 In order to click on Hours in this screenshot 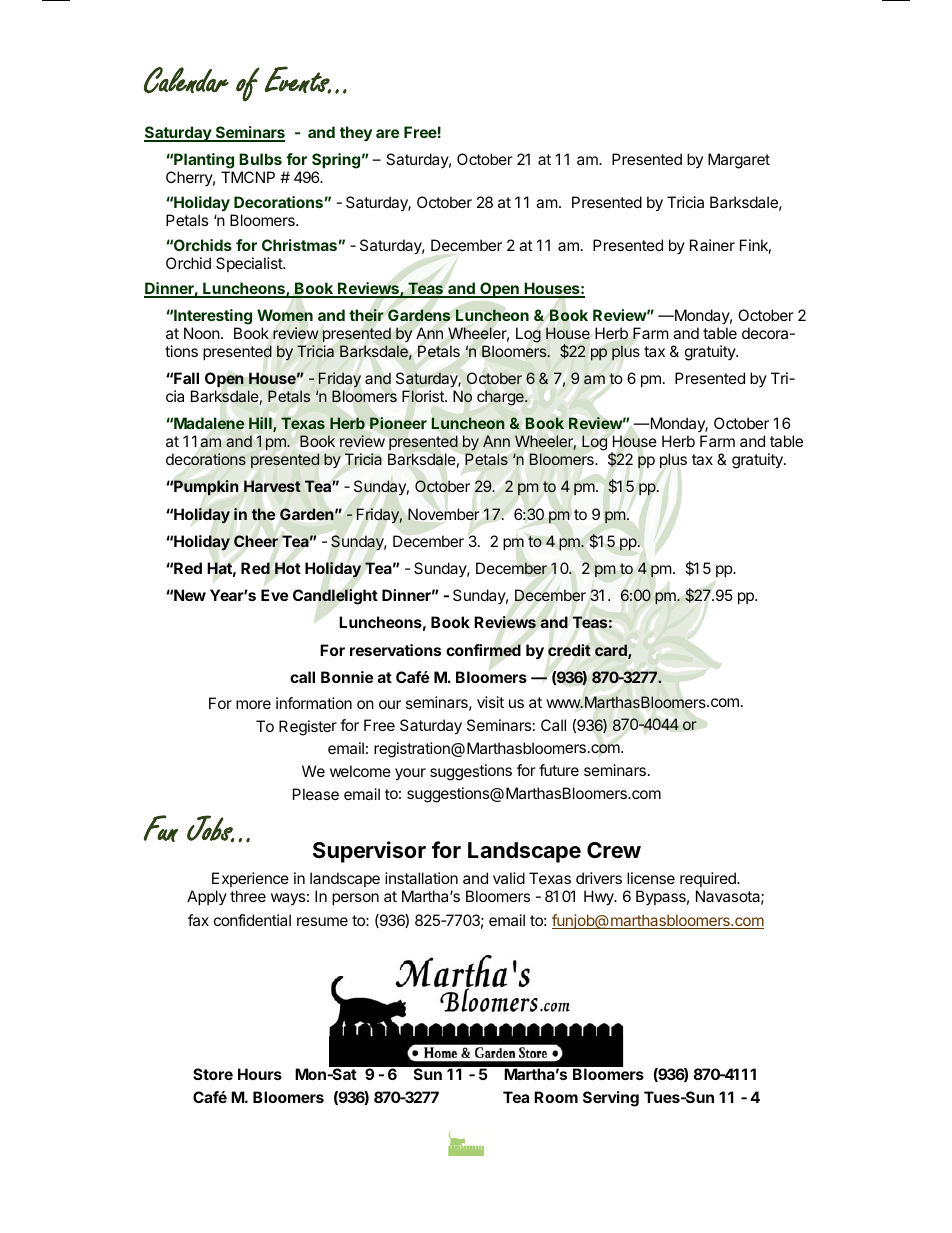, I will do `click(260, 1074)`.
